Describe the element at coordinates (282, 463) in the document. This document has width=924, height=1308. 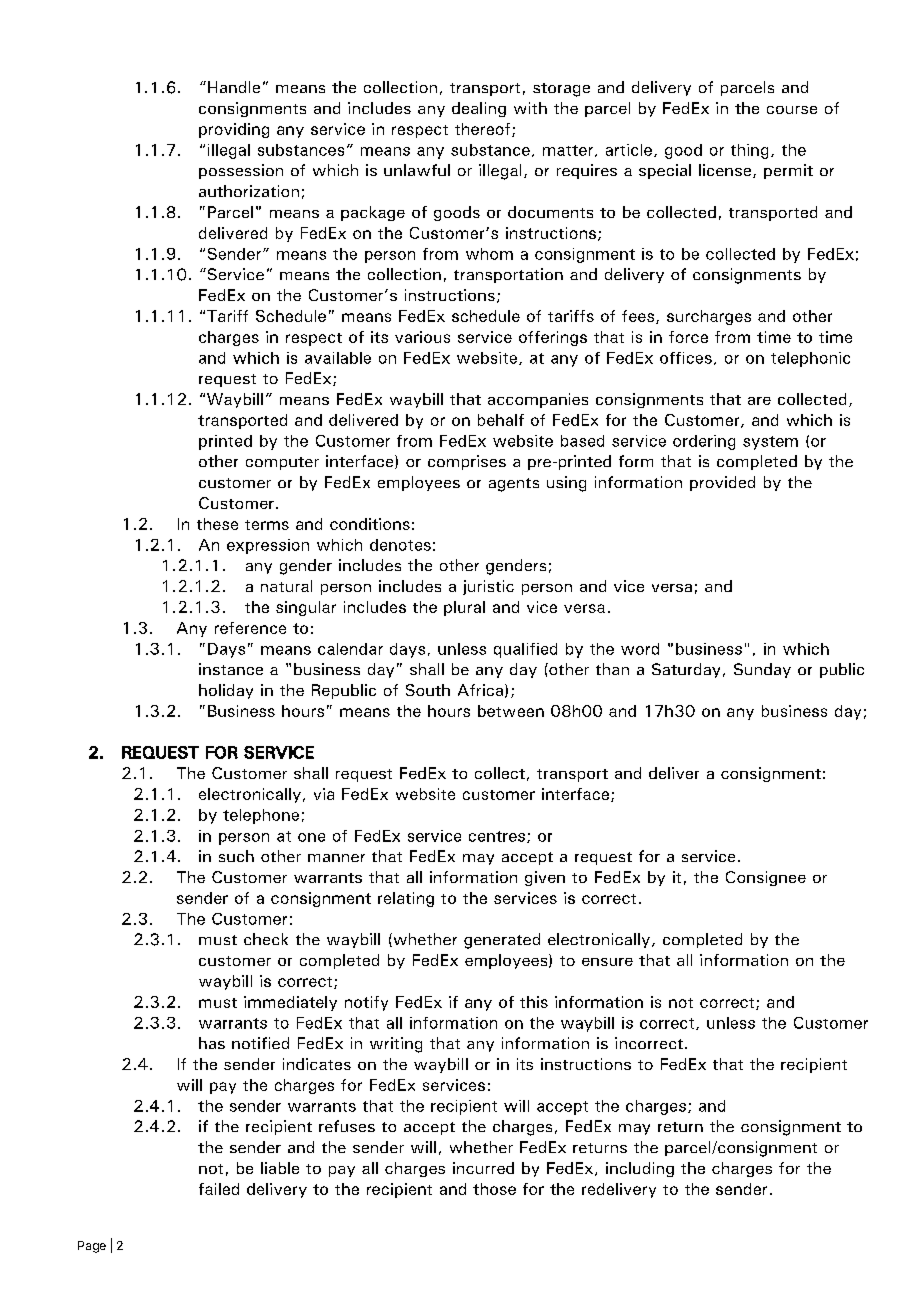
I see `computer` at that location.
